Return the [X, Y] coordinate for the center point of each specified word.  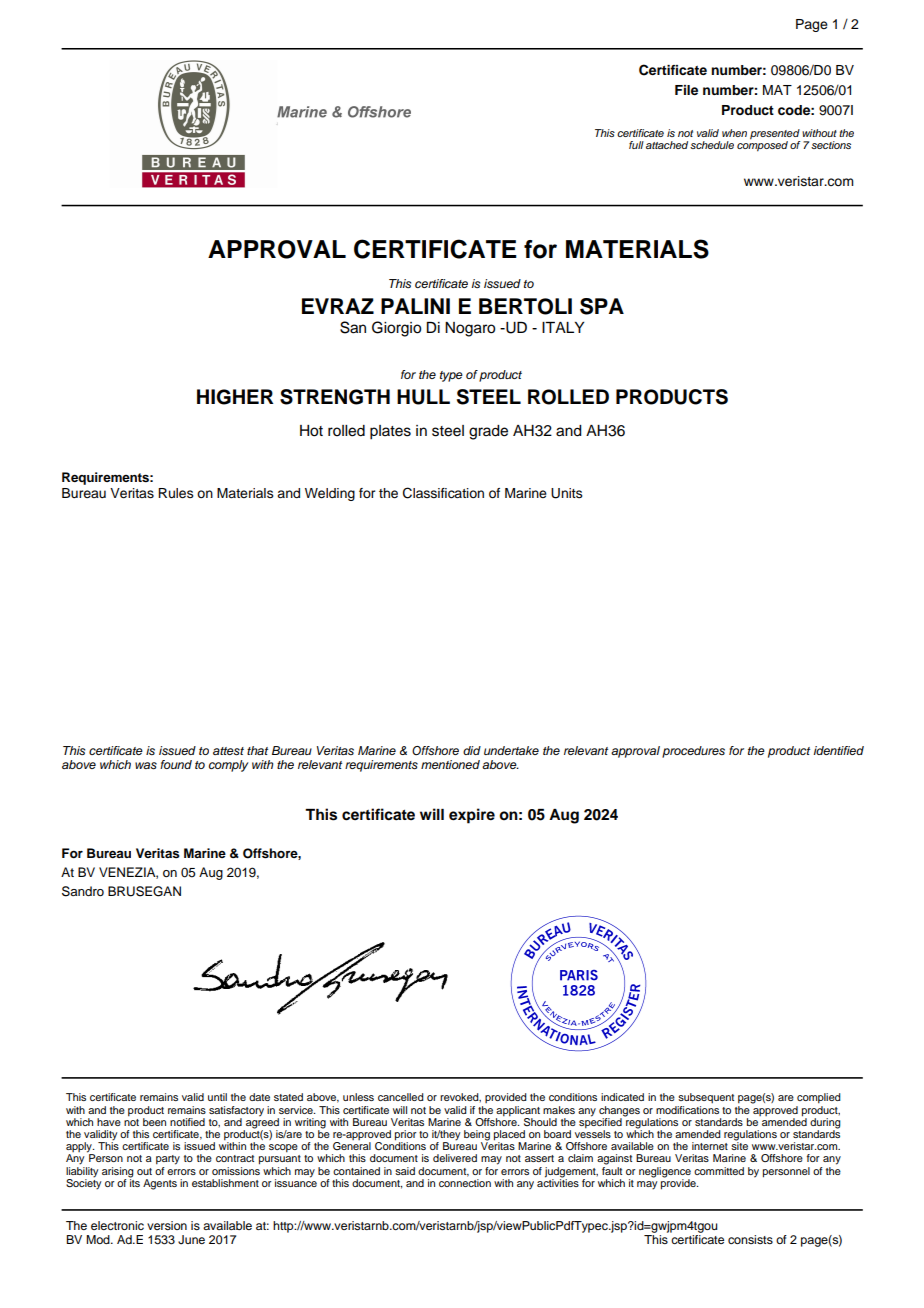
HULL [423, 397]
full [636, 145]
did [472, 750]
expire [472, 816]
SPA [602, 306]
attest [228, 751]
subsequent [706, 1098]
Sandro [83, 891]
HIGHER [235, 397]
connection [465, 1183]
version [167, 1225]
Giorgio [396, 329]
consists [750, 1239]
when [734, 133]
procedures [693, 752]
